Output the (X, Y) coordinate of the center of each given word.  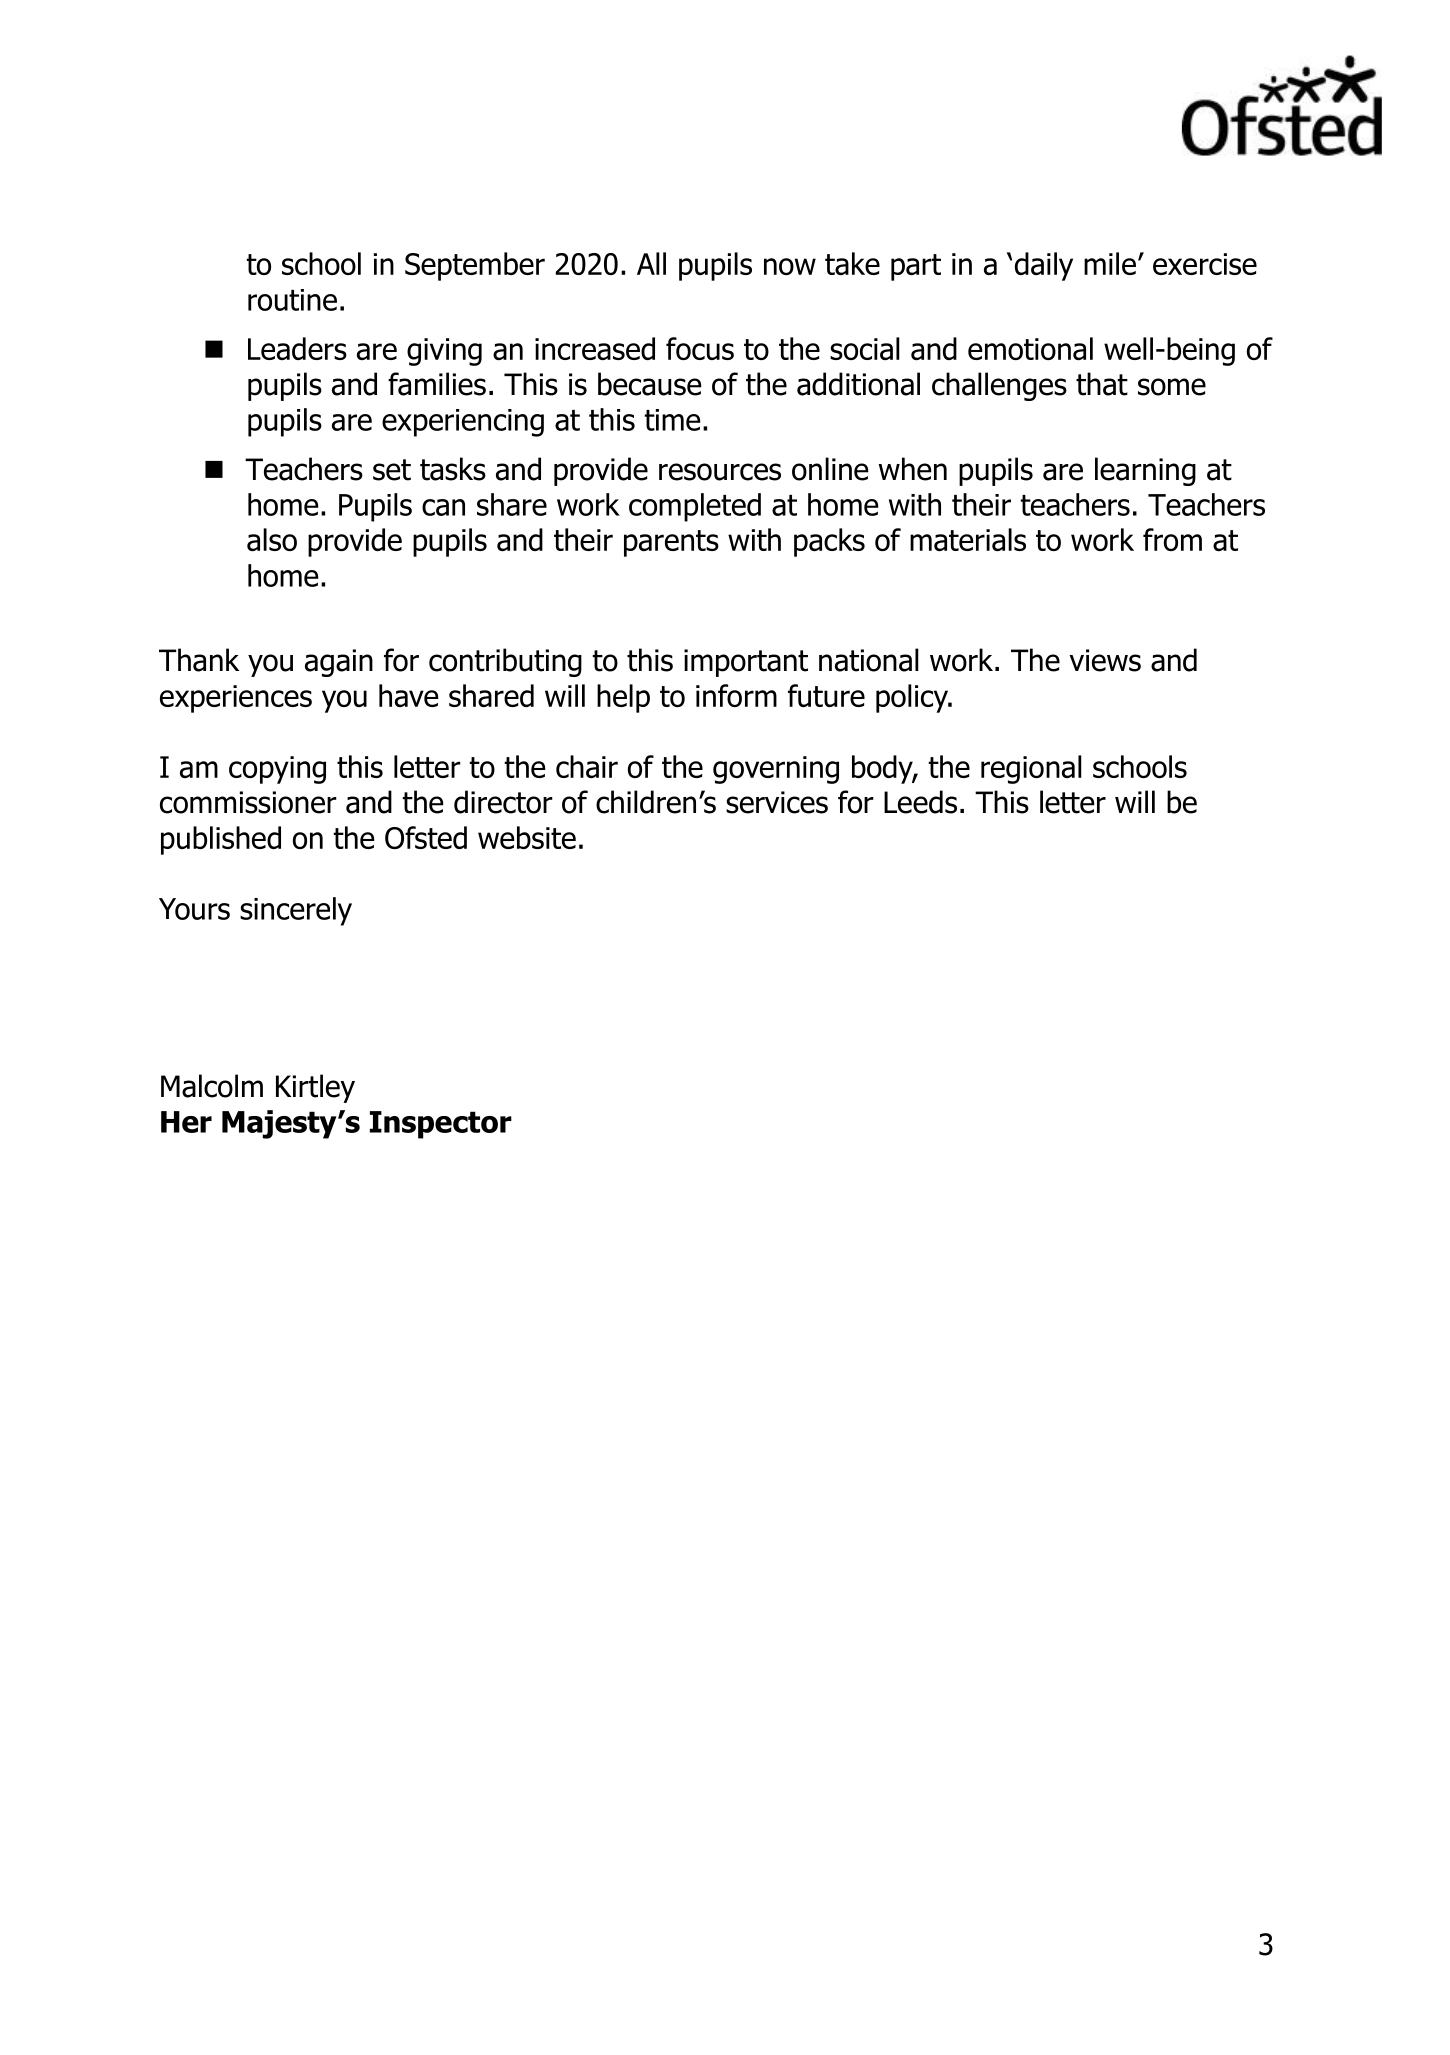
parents (671, 543)
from (1172, 539)
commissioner (248, 802)
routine (292, 300)
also (272, 539)
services (777, 802)
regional (1031, 769)
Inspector (441, 1125)
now (790, 266)
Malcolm (212, 1086)
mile (1110, 263)
